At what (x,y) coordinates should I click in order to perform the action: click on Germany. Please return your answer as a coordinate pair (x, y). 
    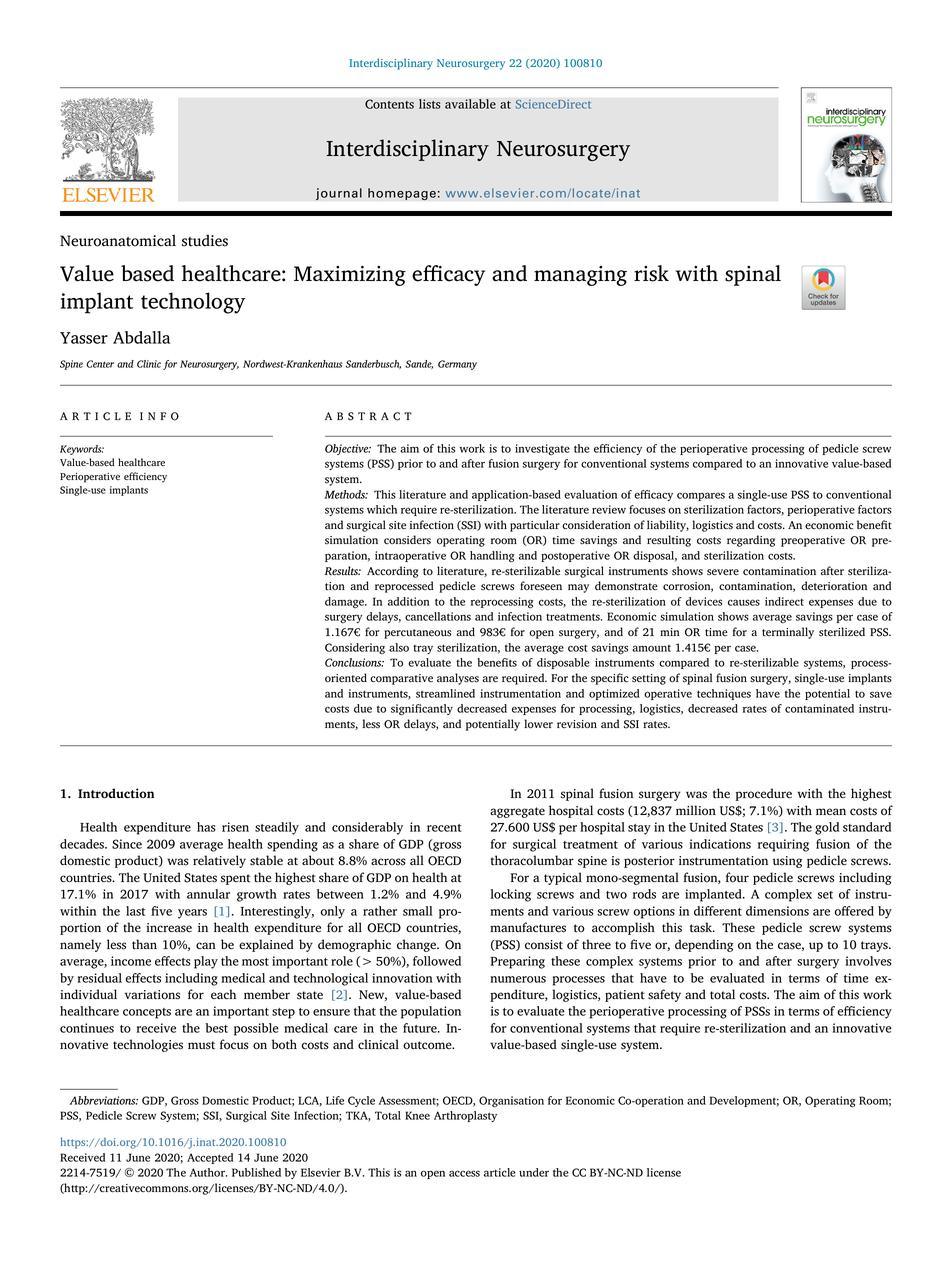
    Looking at the image, I should click on (457, 365).
